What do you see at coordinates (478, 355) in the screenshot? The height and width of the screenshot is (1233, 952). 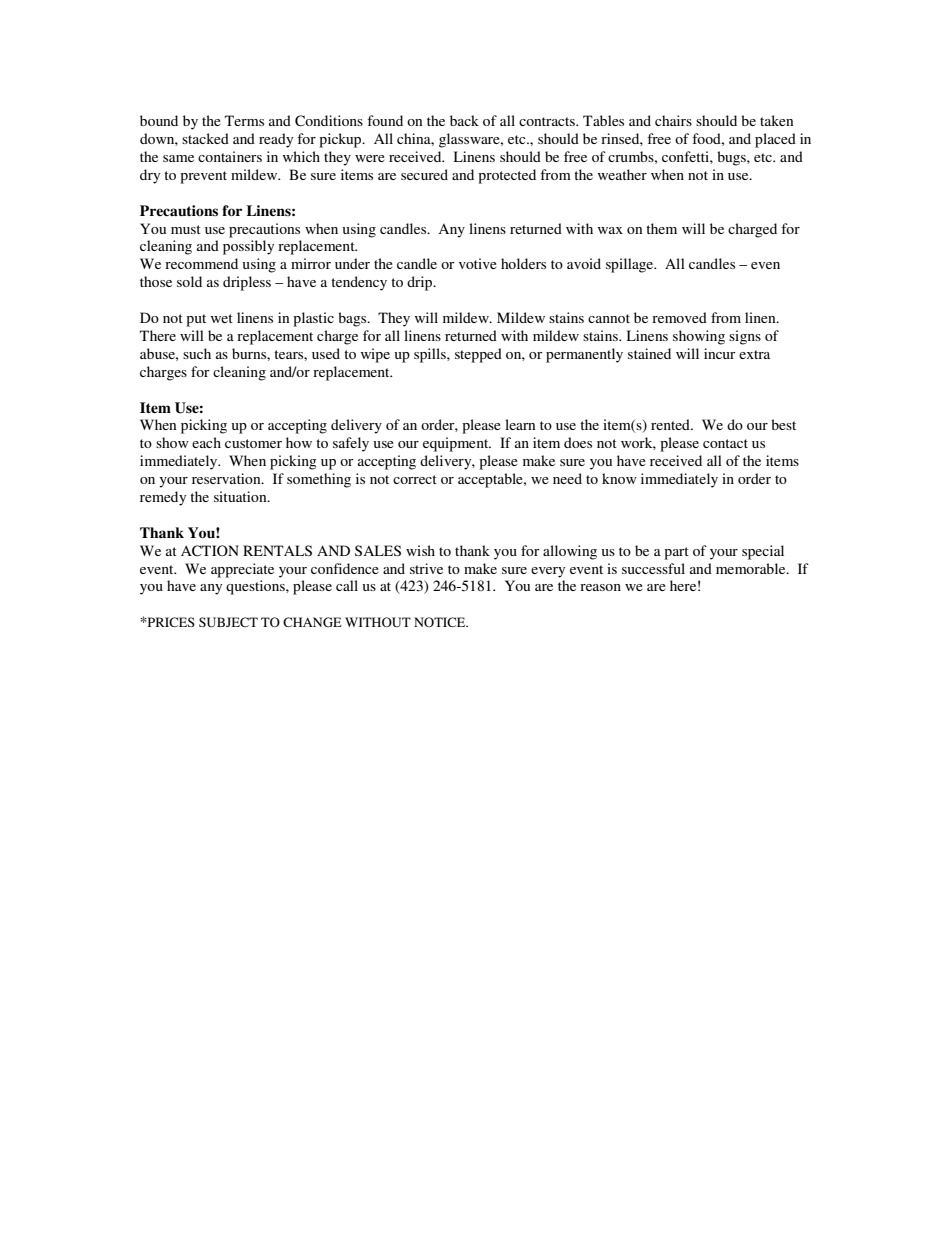 I see `stepped` at bounding box center [478, 355].
